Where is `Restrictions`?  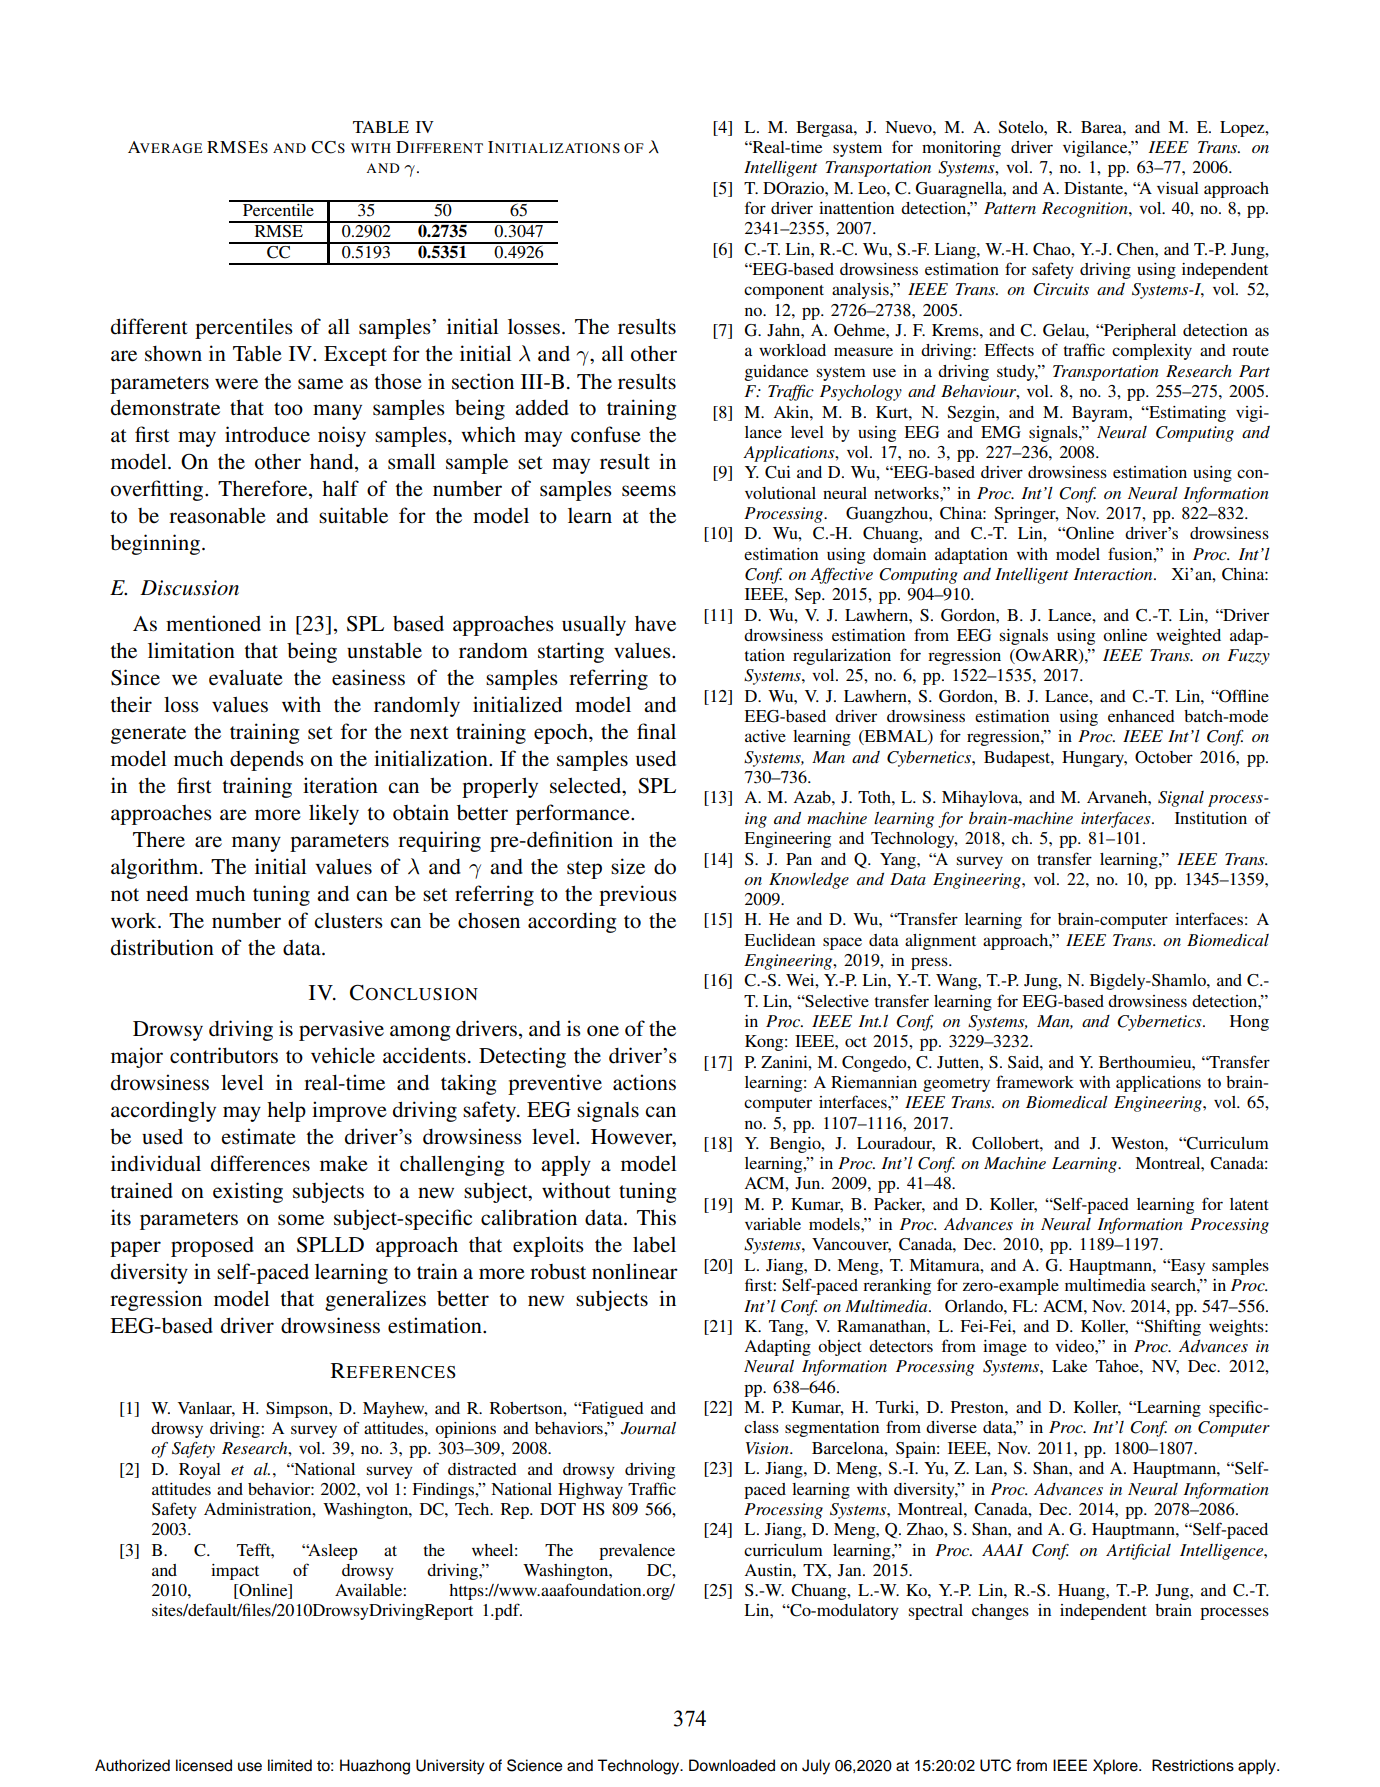
Restrictions is located at coordinates (1193, 1765).
